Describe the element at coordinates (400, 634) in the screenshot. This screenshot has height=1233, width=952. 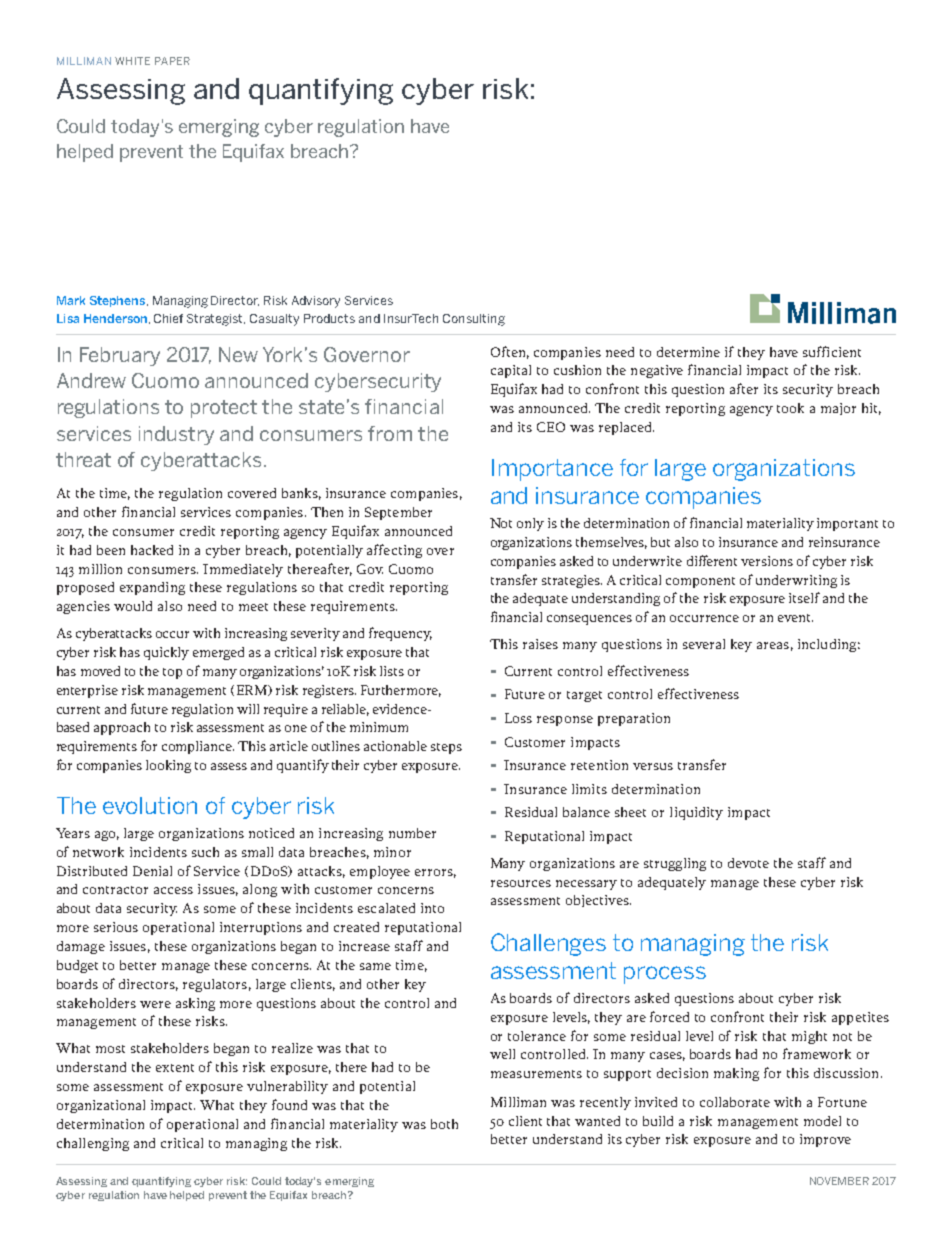
I see `frequency` at that location.
